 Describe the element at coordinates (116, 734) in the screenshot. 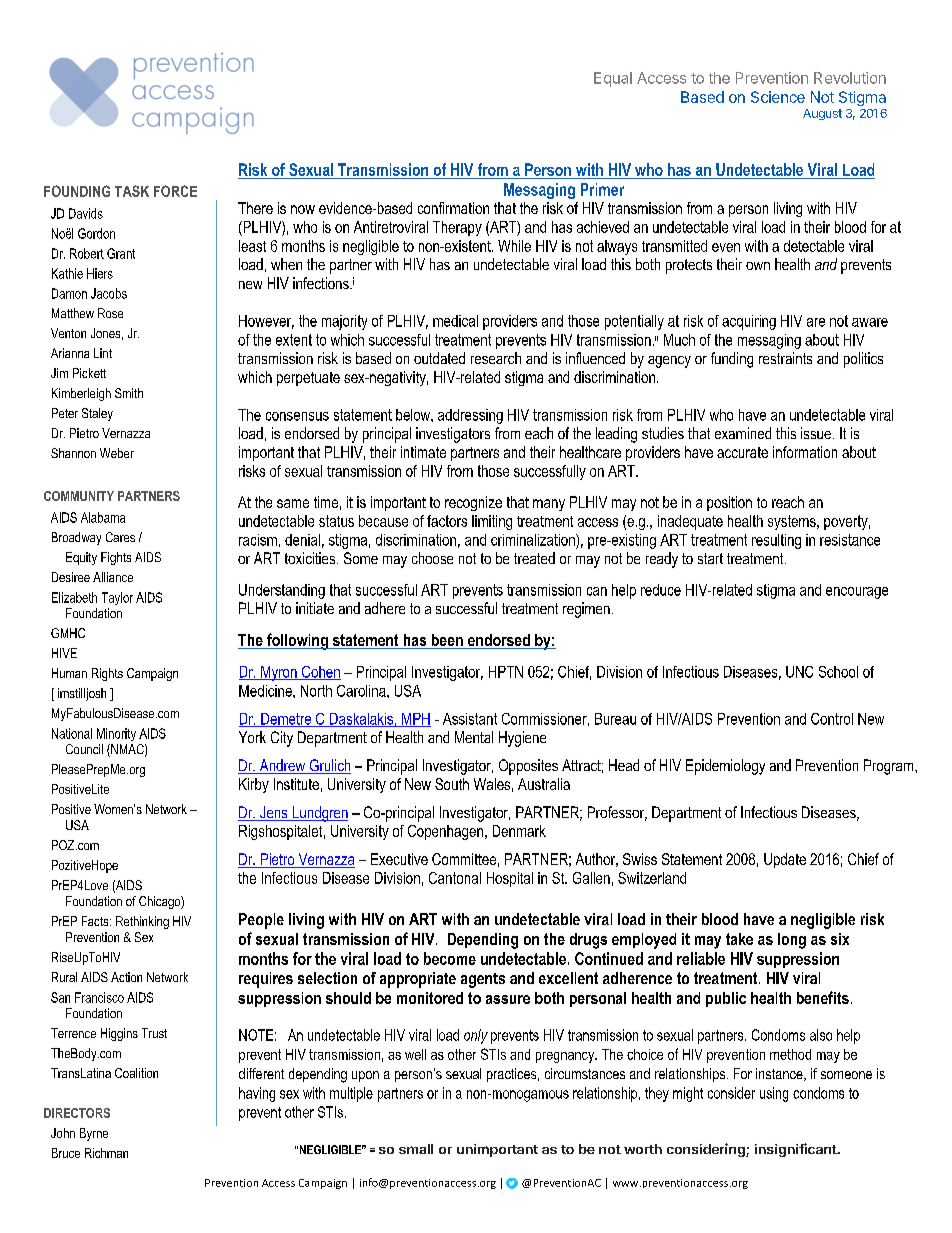

I see `Minority` at that location.
